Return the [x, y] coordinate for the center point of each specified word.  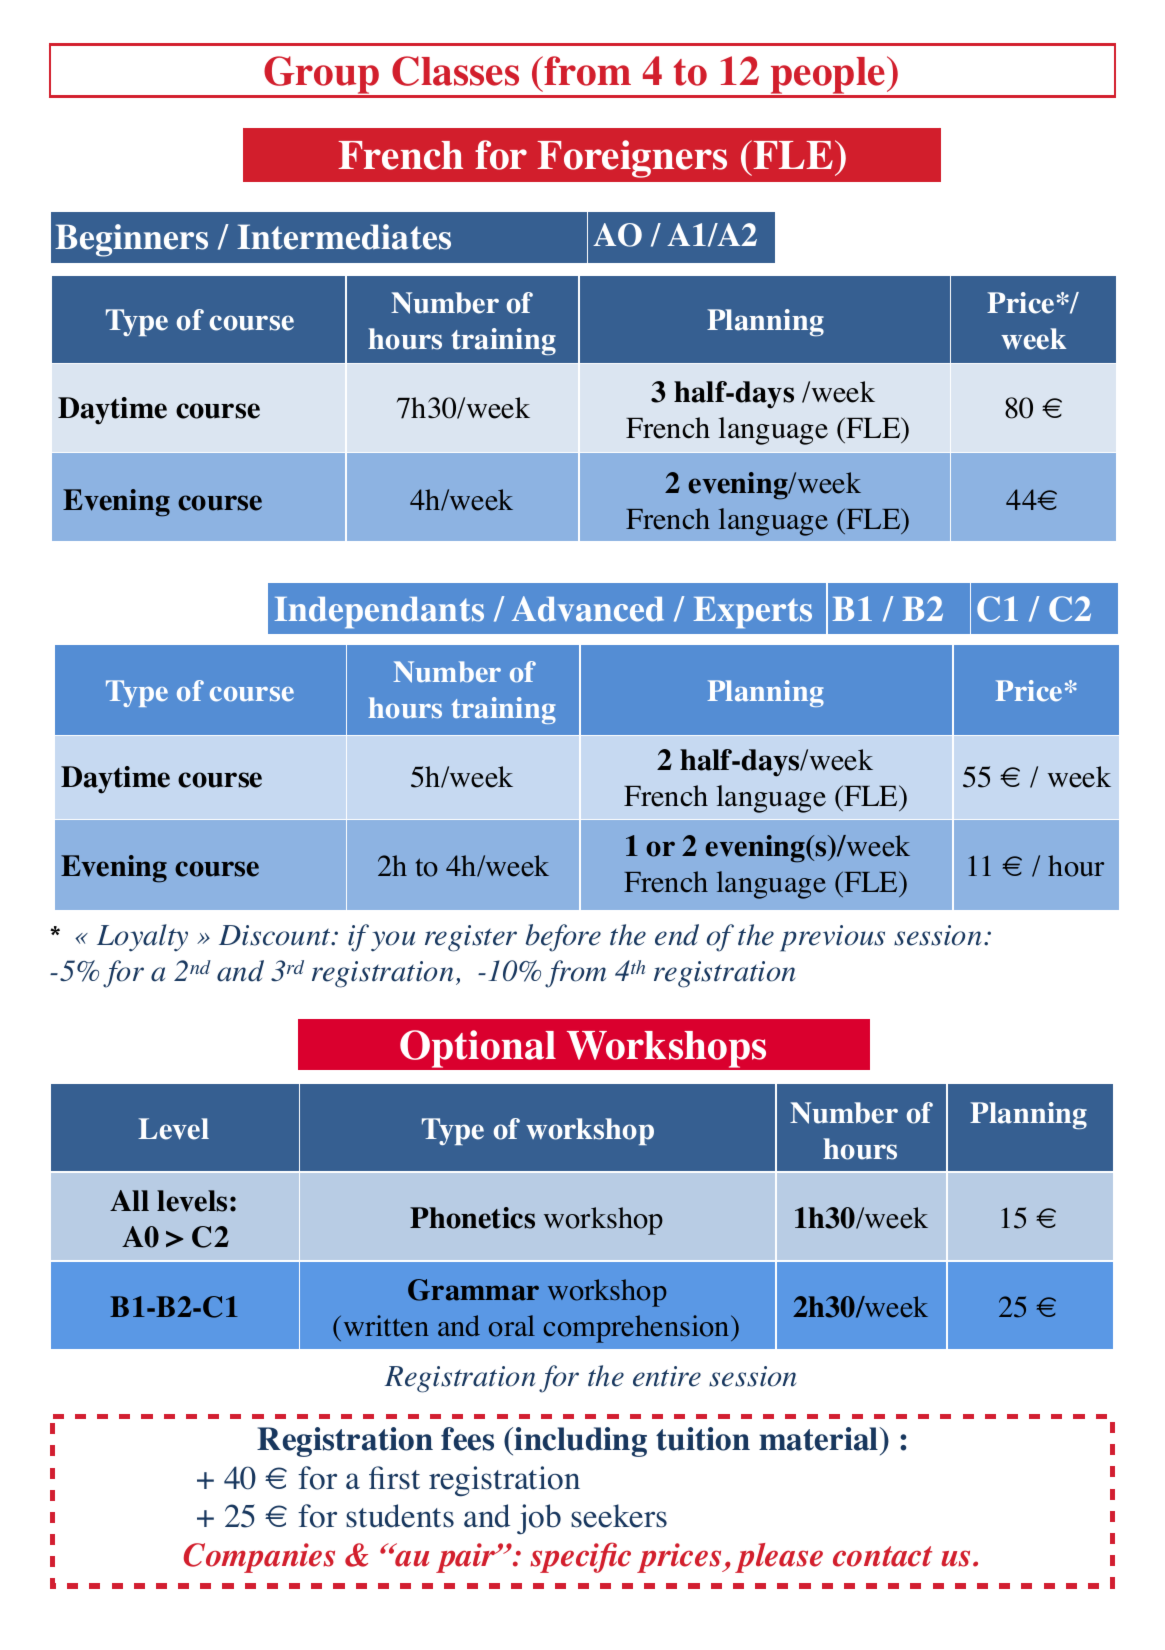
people [828, 76]
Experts [753, 612]
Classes [455, 71]
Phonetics [472, 1218]
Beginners [131, 240]
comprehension [638, 1329]
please [779, 1558]
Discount [276, 935]
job [539, 1519]
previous [832, 938]
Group [322, 76]
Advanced [588, 609]
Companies [259, 1558]
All [129, 1200]
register [471, 938]
